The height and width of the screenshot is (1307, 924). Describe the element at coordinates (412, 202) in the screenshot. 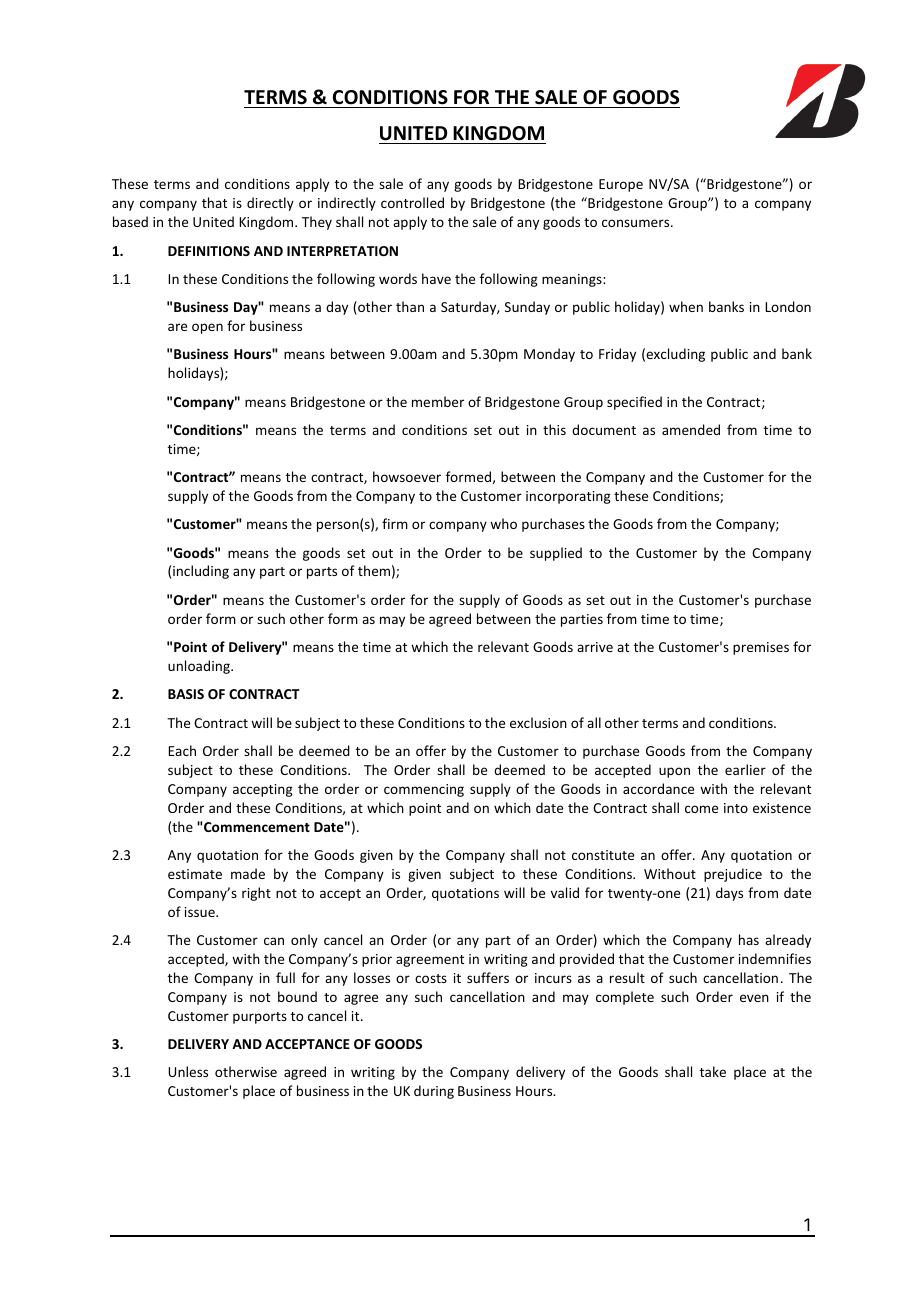

I see `controlled` at that location.
